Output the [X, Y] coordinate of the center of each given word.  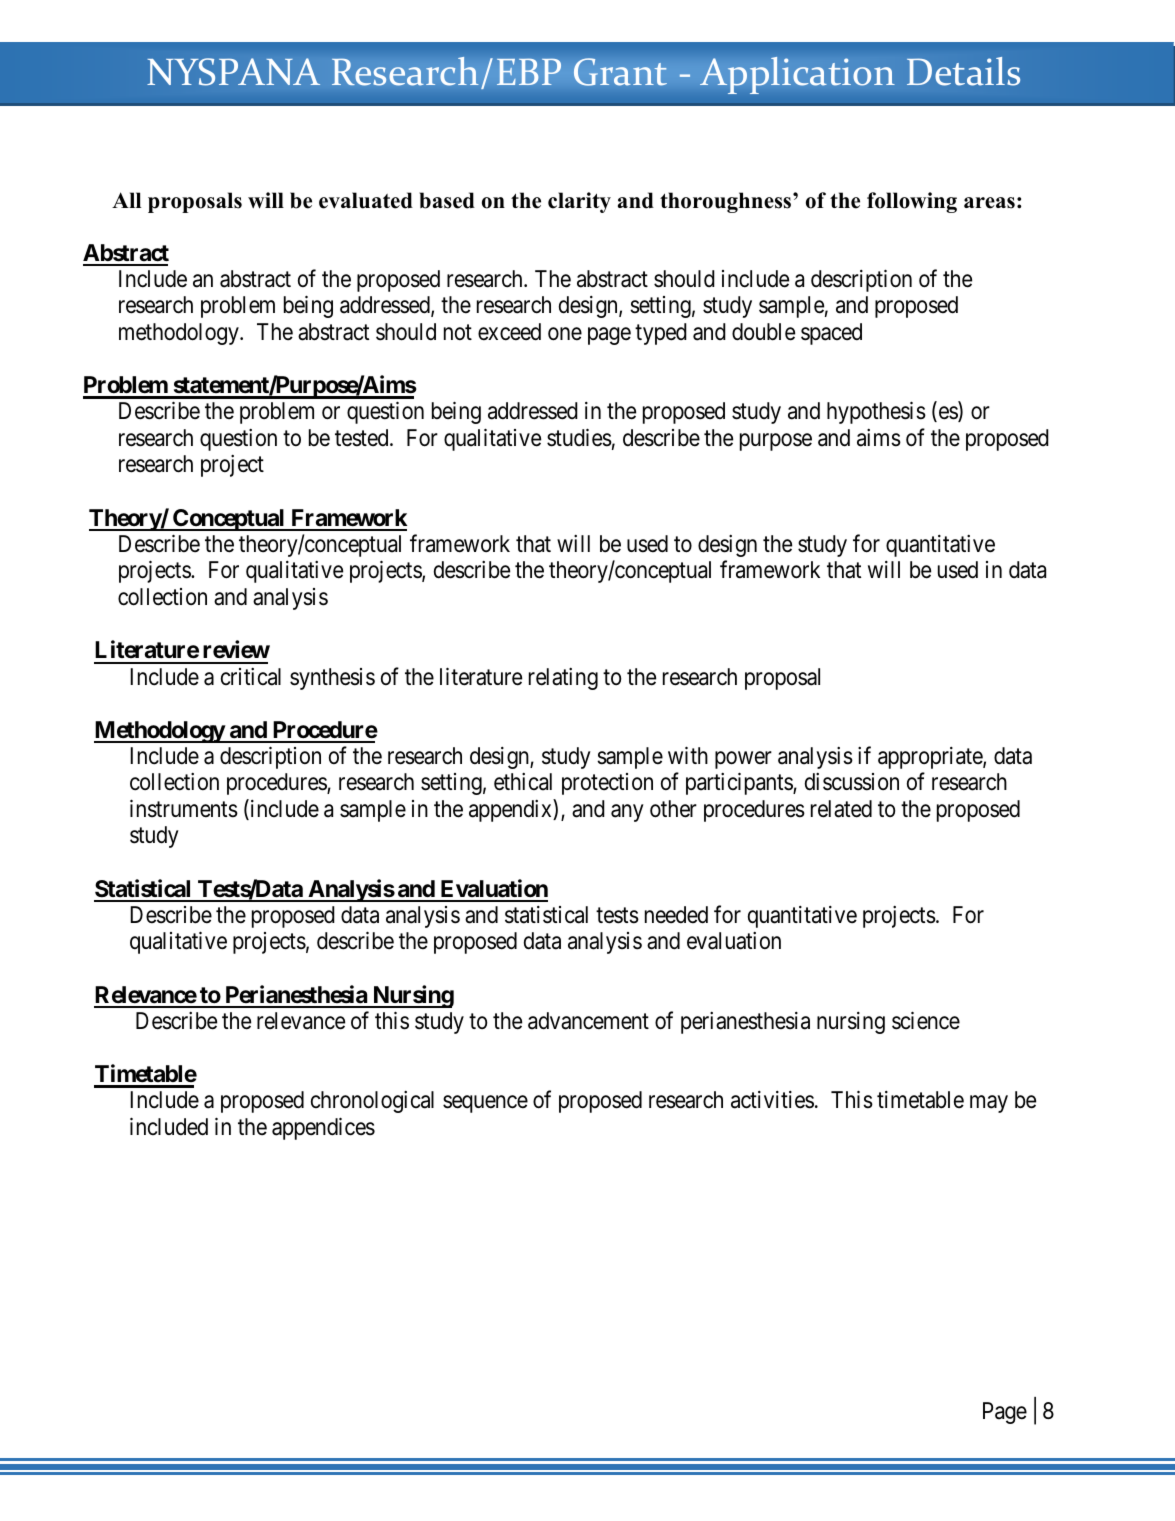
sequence [485, 1104]
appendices [323, 1128]
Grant [620, 72]
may [989, 1104]
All [126, 200]
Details [963, 71]
